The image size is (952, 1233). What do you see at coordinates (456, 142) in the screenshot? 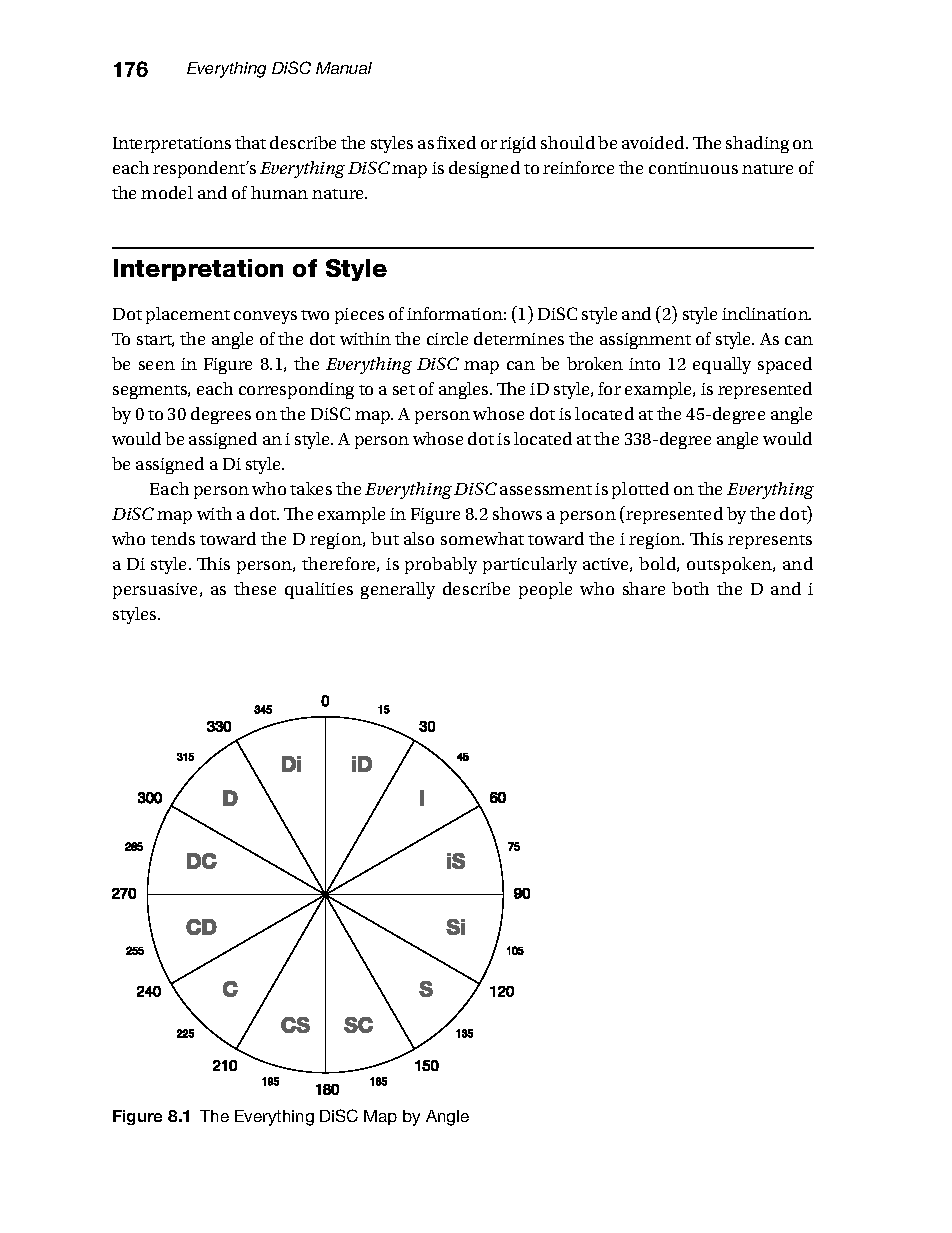
I see `fixed` at bounding box center [456, 142].
